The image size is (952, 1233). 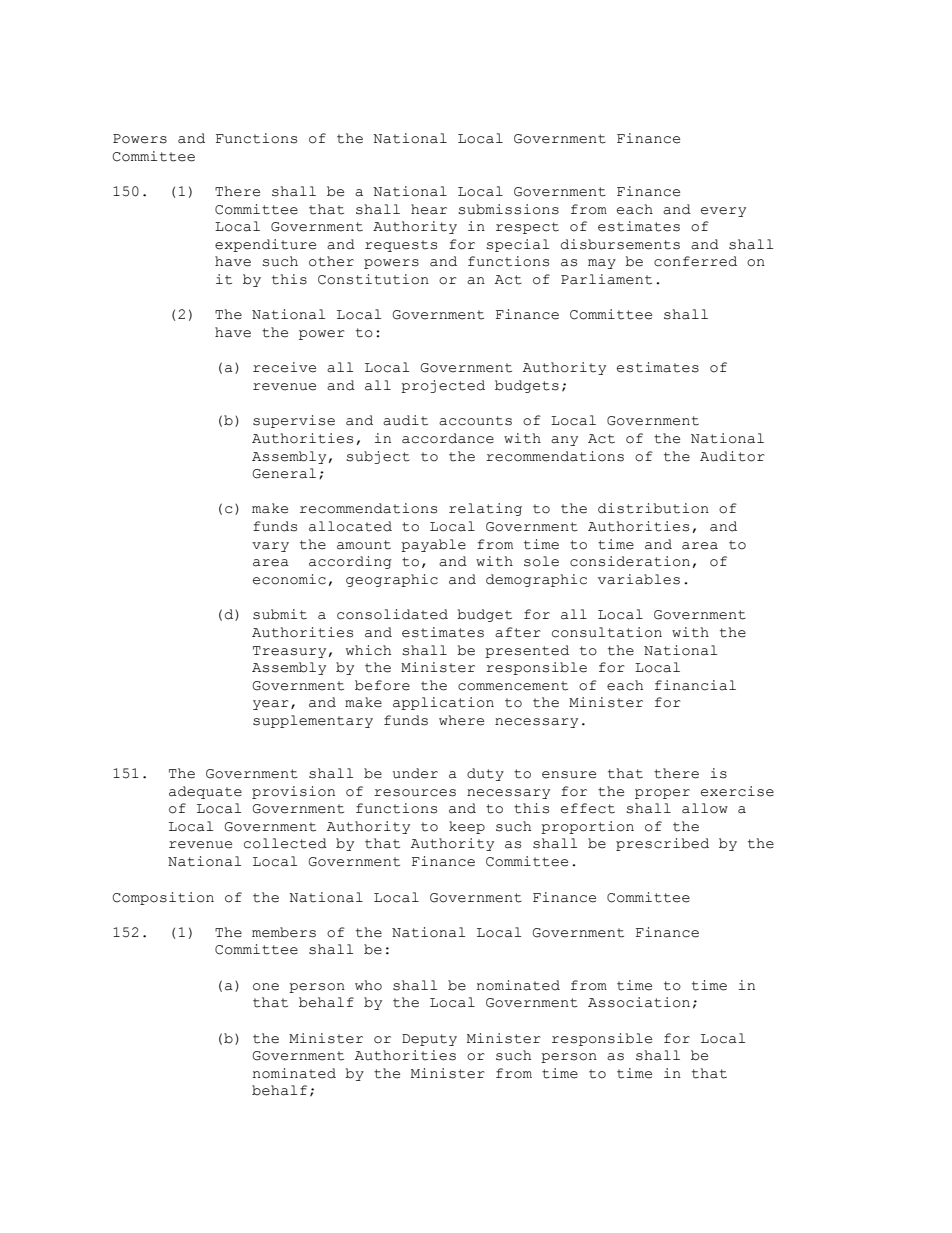 I want to click on supervise, so click(x=294, y=421).
